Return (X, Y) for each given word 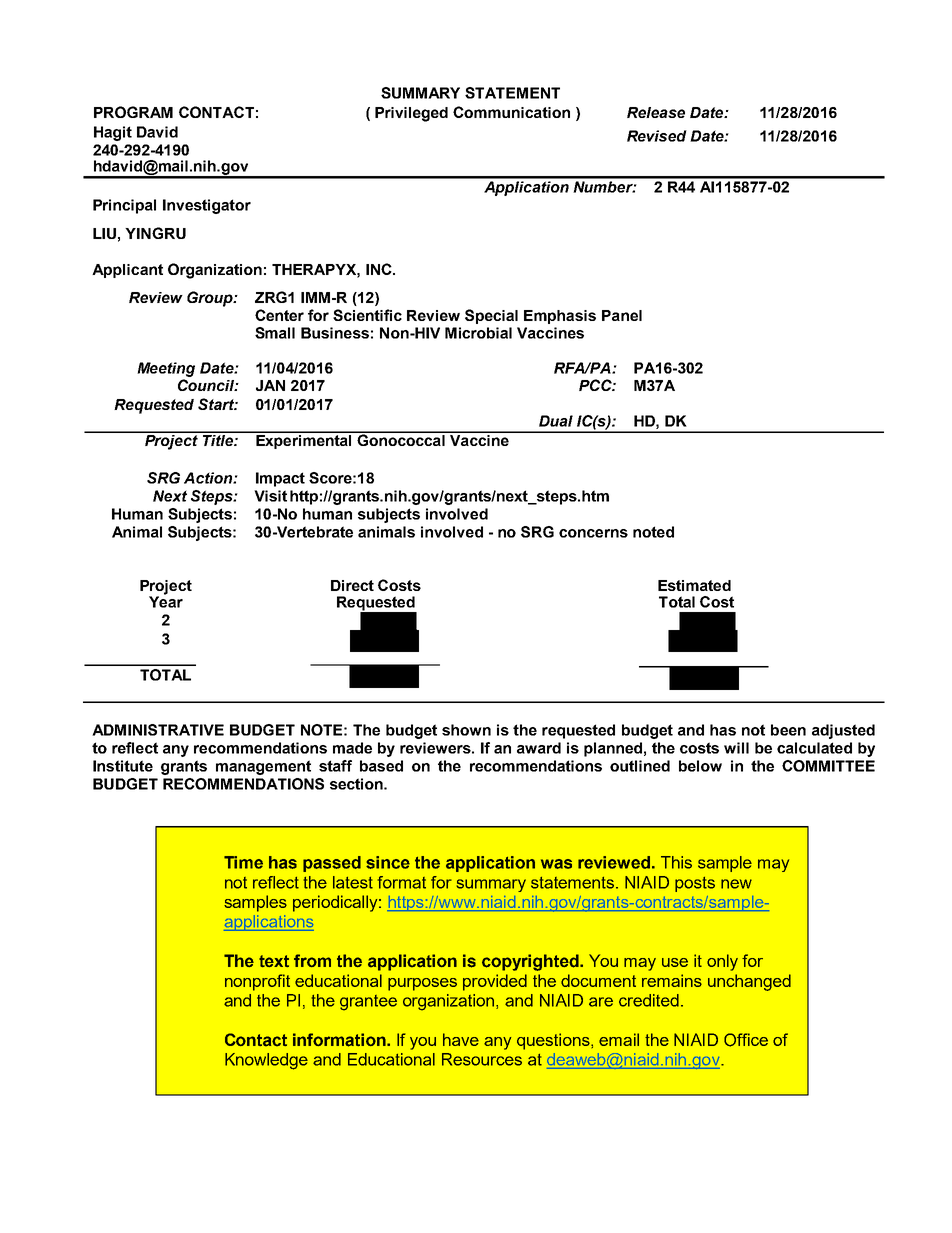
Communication (511, 112)
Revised (657, 136)
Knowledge (266, 1061)
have (461, 1039)
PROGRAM (133, 112)
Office (746, 1040)
